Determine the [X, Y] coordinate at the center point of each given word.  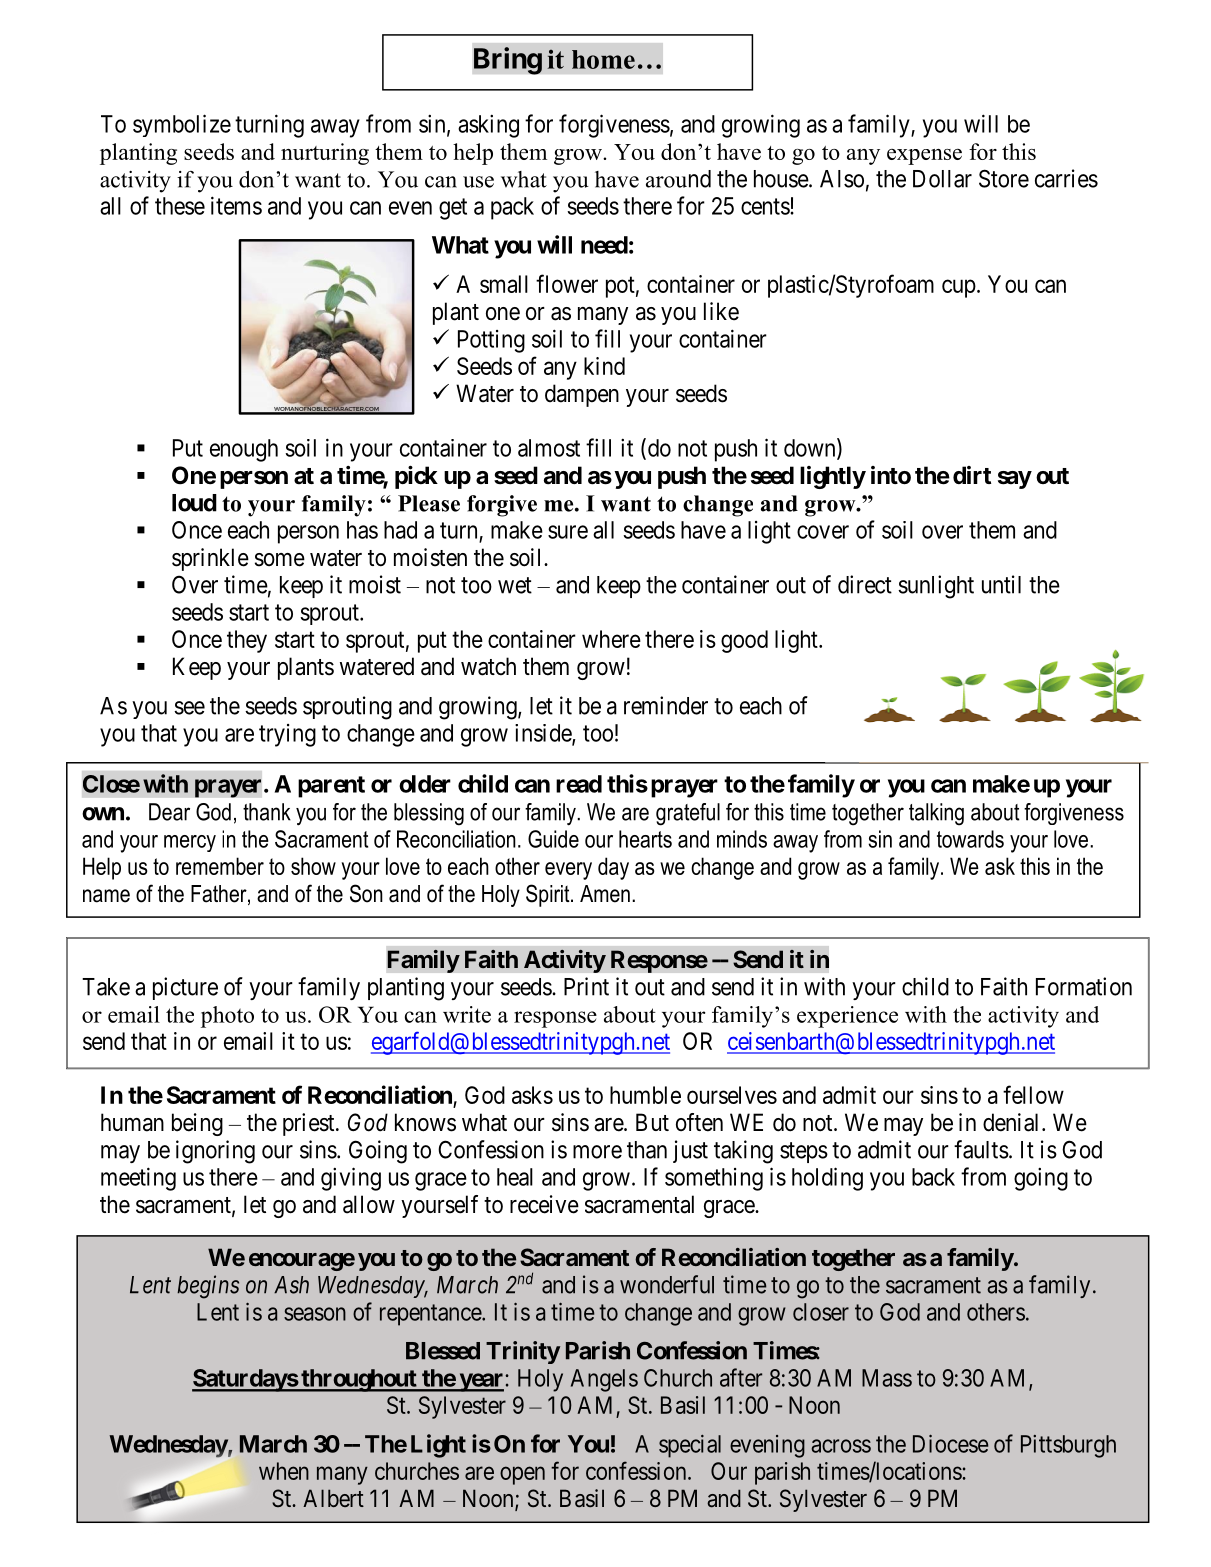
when [284, 1471]
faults [981, 1149]
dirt [972, 475]
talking [936, 814]
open [522, 1475]
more [597, 1152]
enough [244, 450]
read [579, 784]
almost [549, 448]
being [197, 1124]
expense [924, 157]
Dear [169, 812]
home [603, 59]
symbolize [182, 125]
